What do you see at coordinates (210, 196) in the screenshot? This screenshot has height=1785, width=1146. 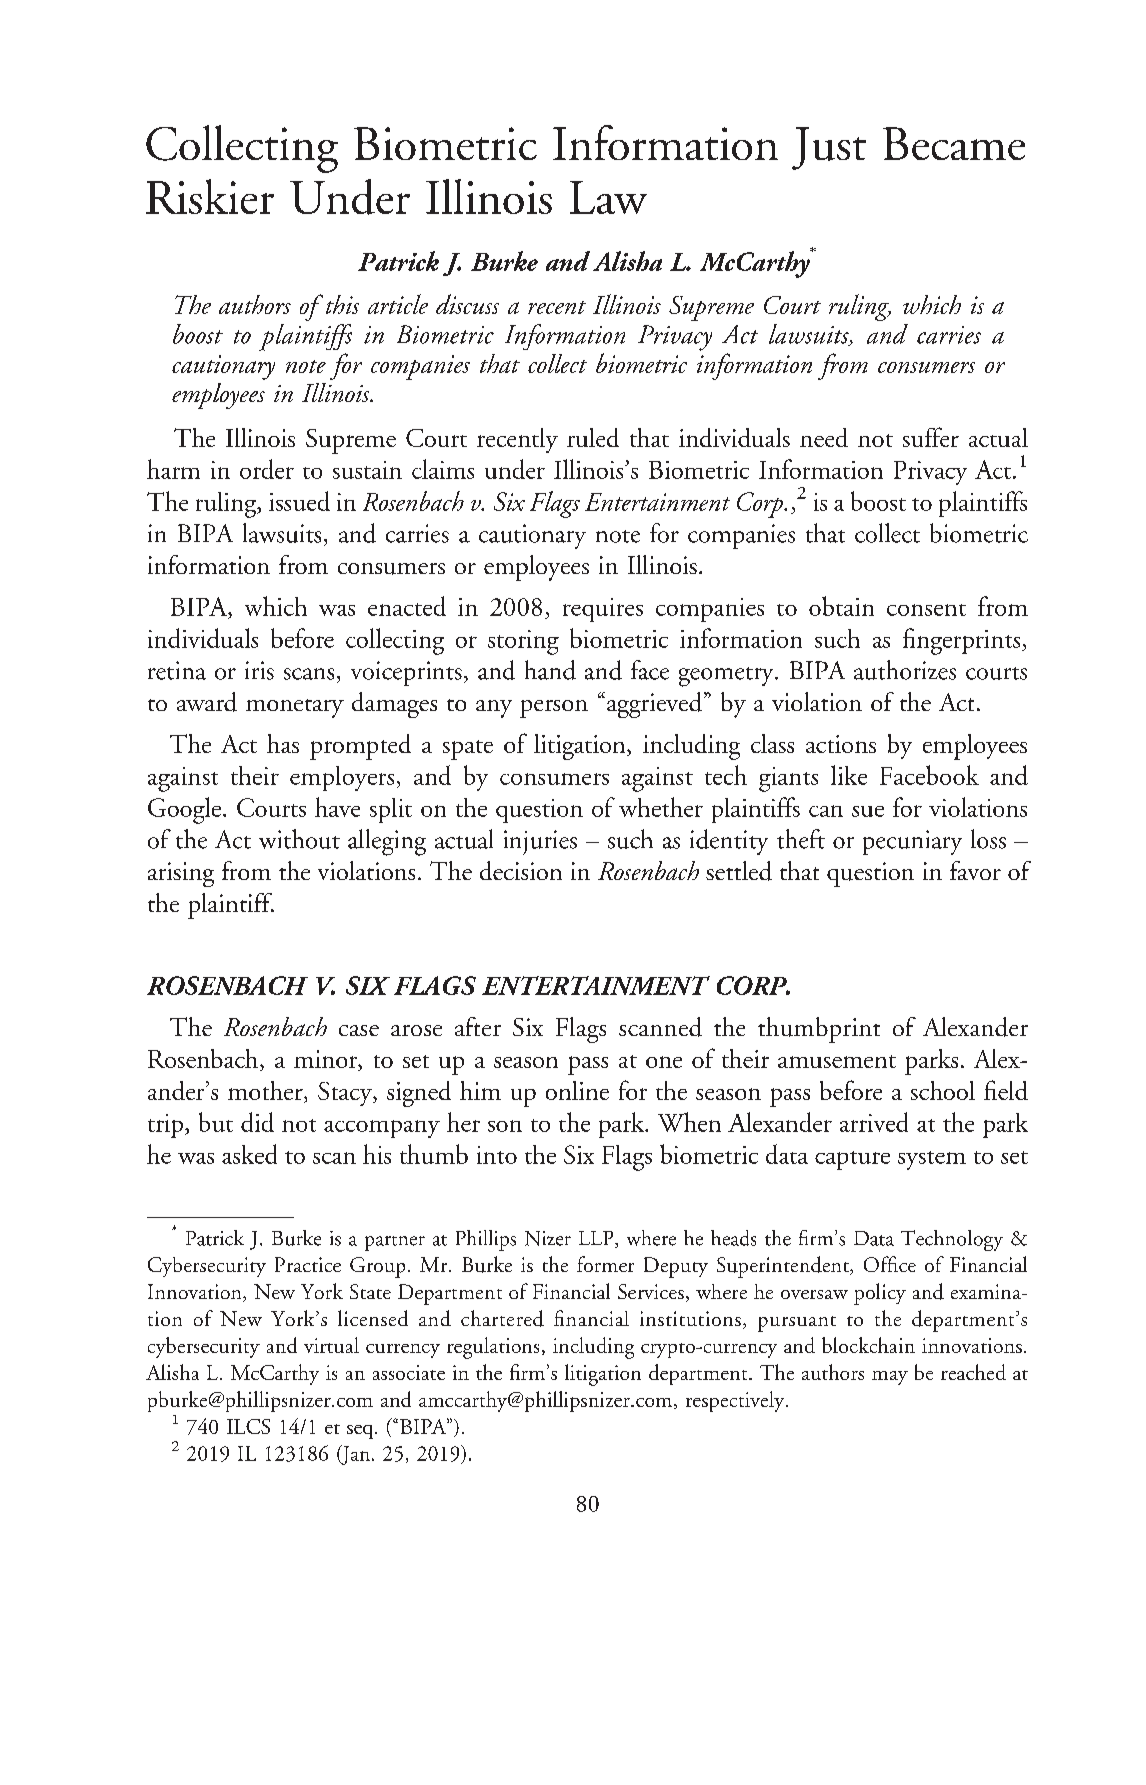 I see `Riskier` at bounding box center [210, 196].
